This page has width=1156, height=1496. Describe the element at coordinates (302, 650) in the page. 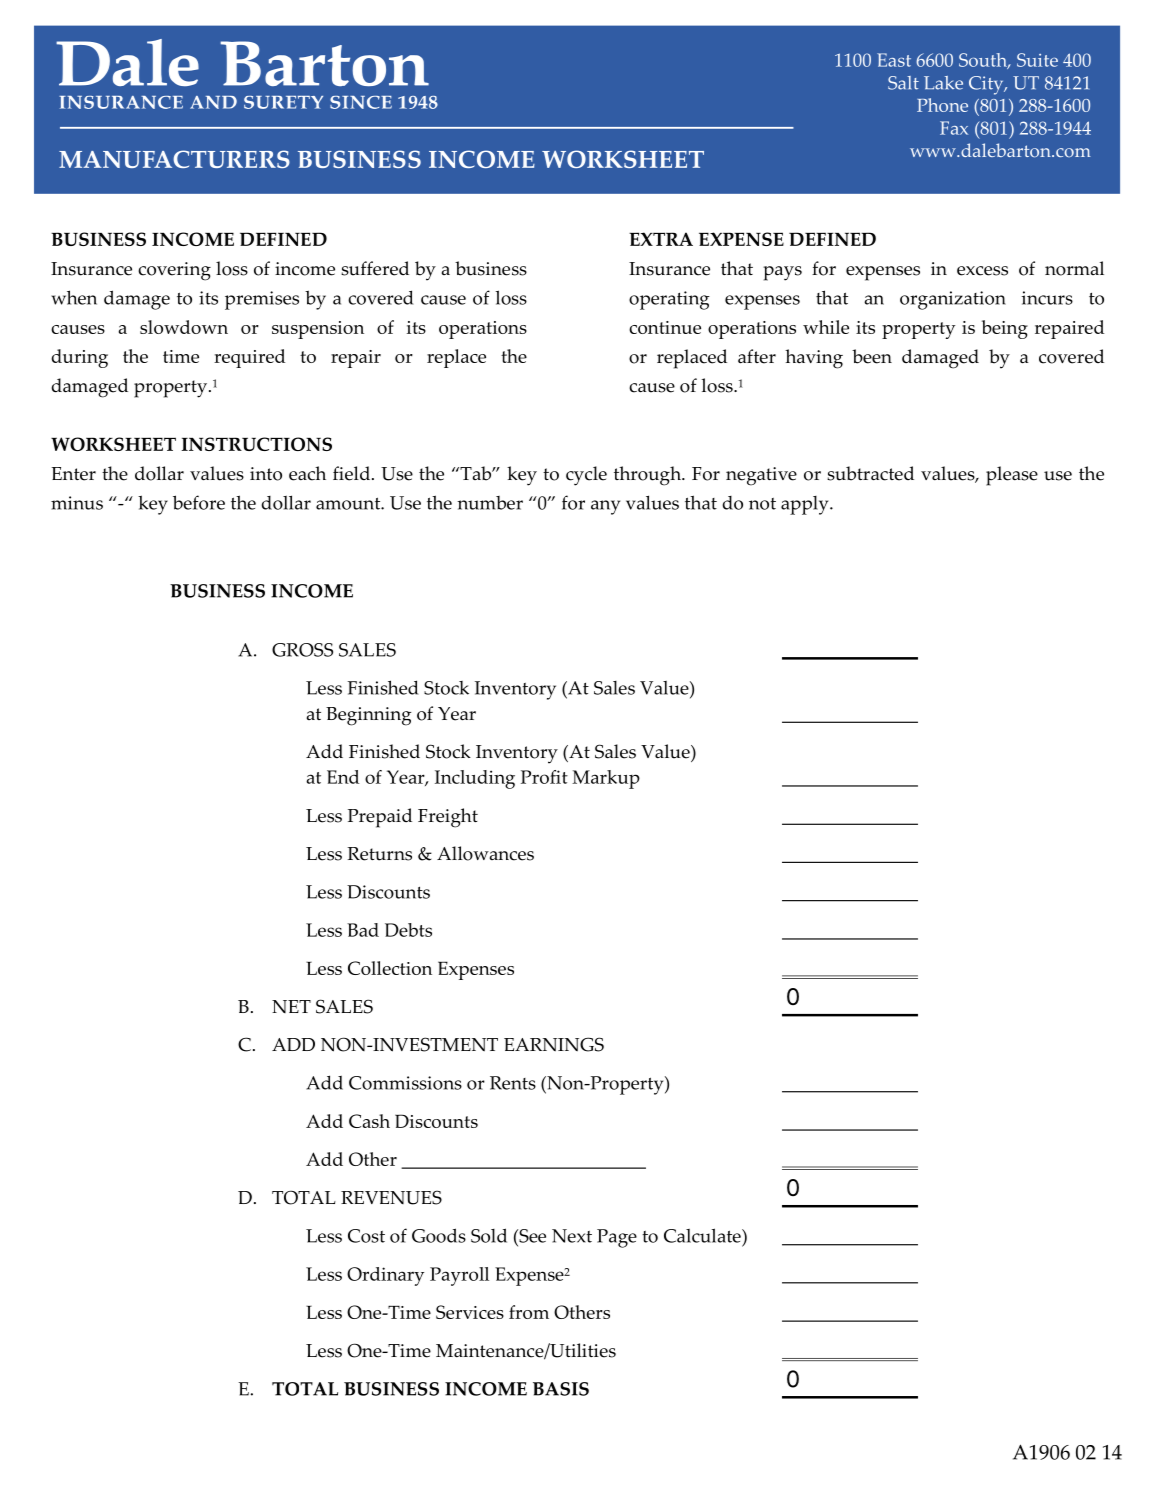

I see `GROSS` at that location.
